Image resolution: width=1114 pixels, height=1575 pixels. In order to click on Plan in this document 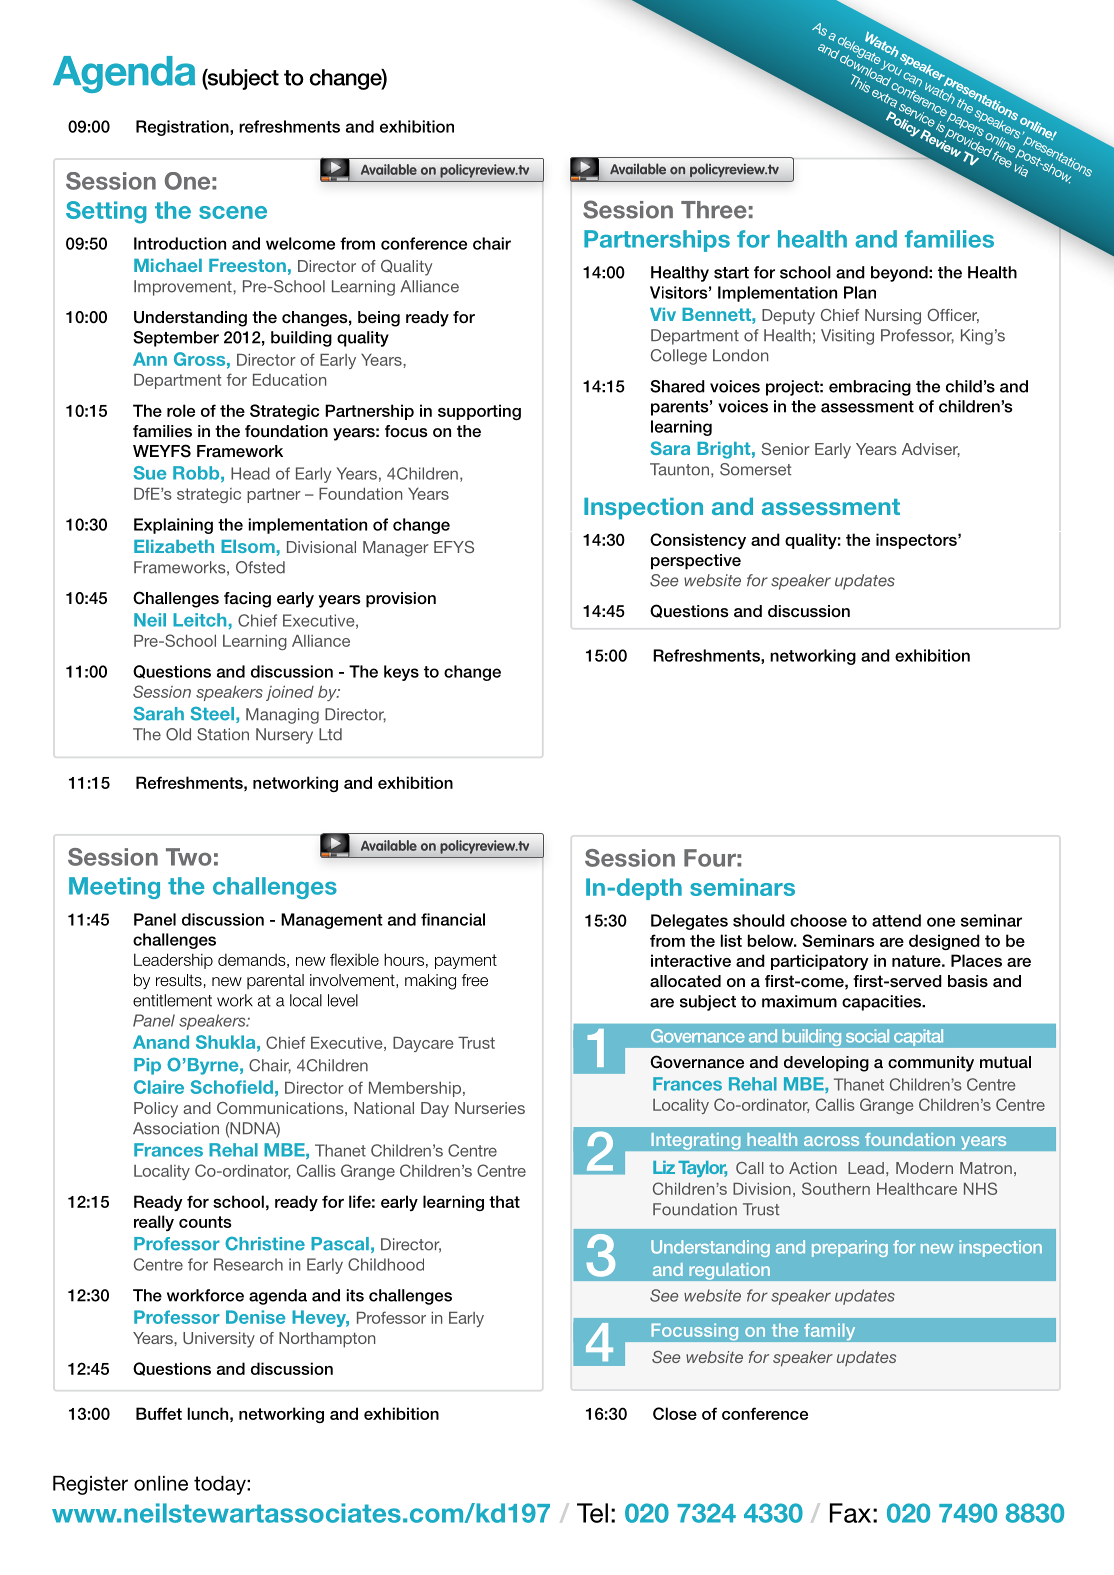, I will do `click(860, 292)`.
